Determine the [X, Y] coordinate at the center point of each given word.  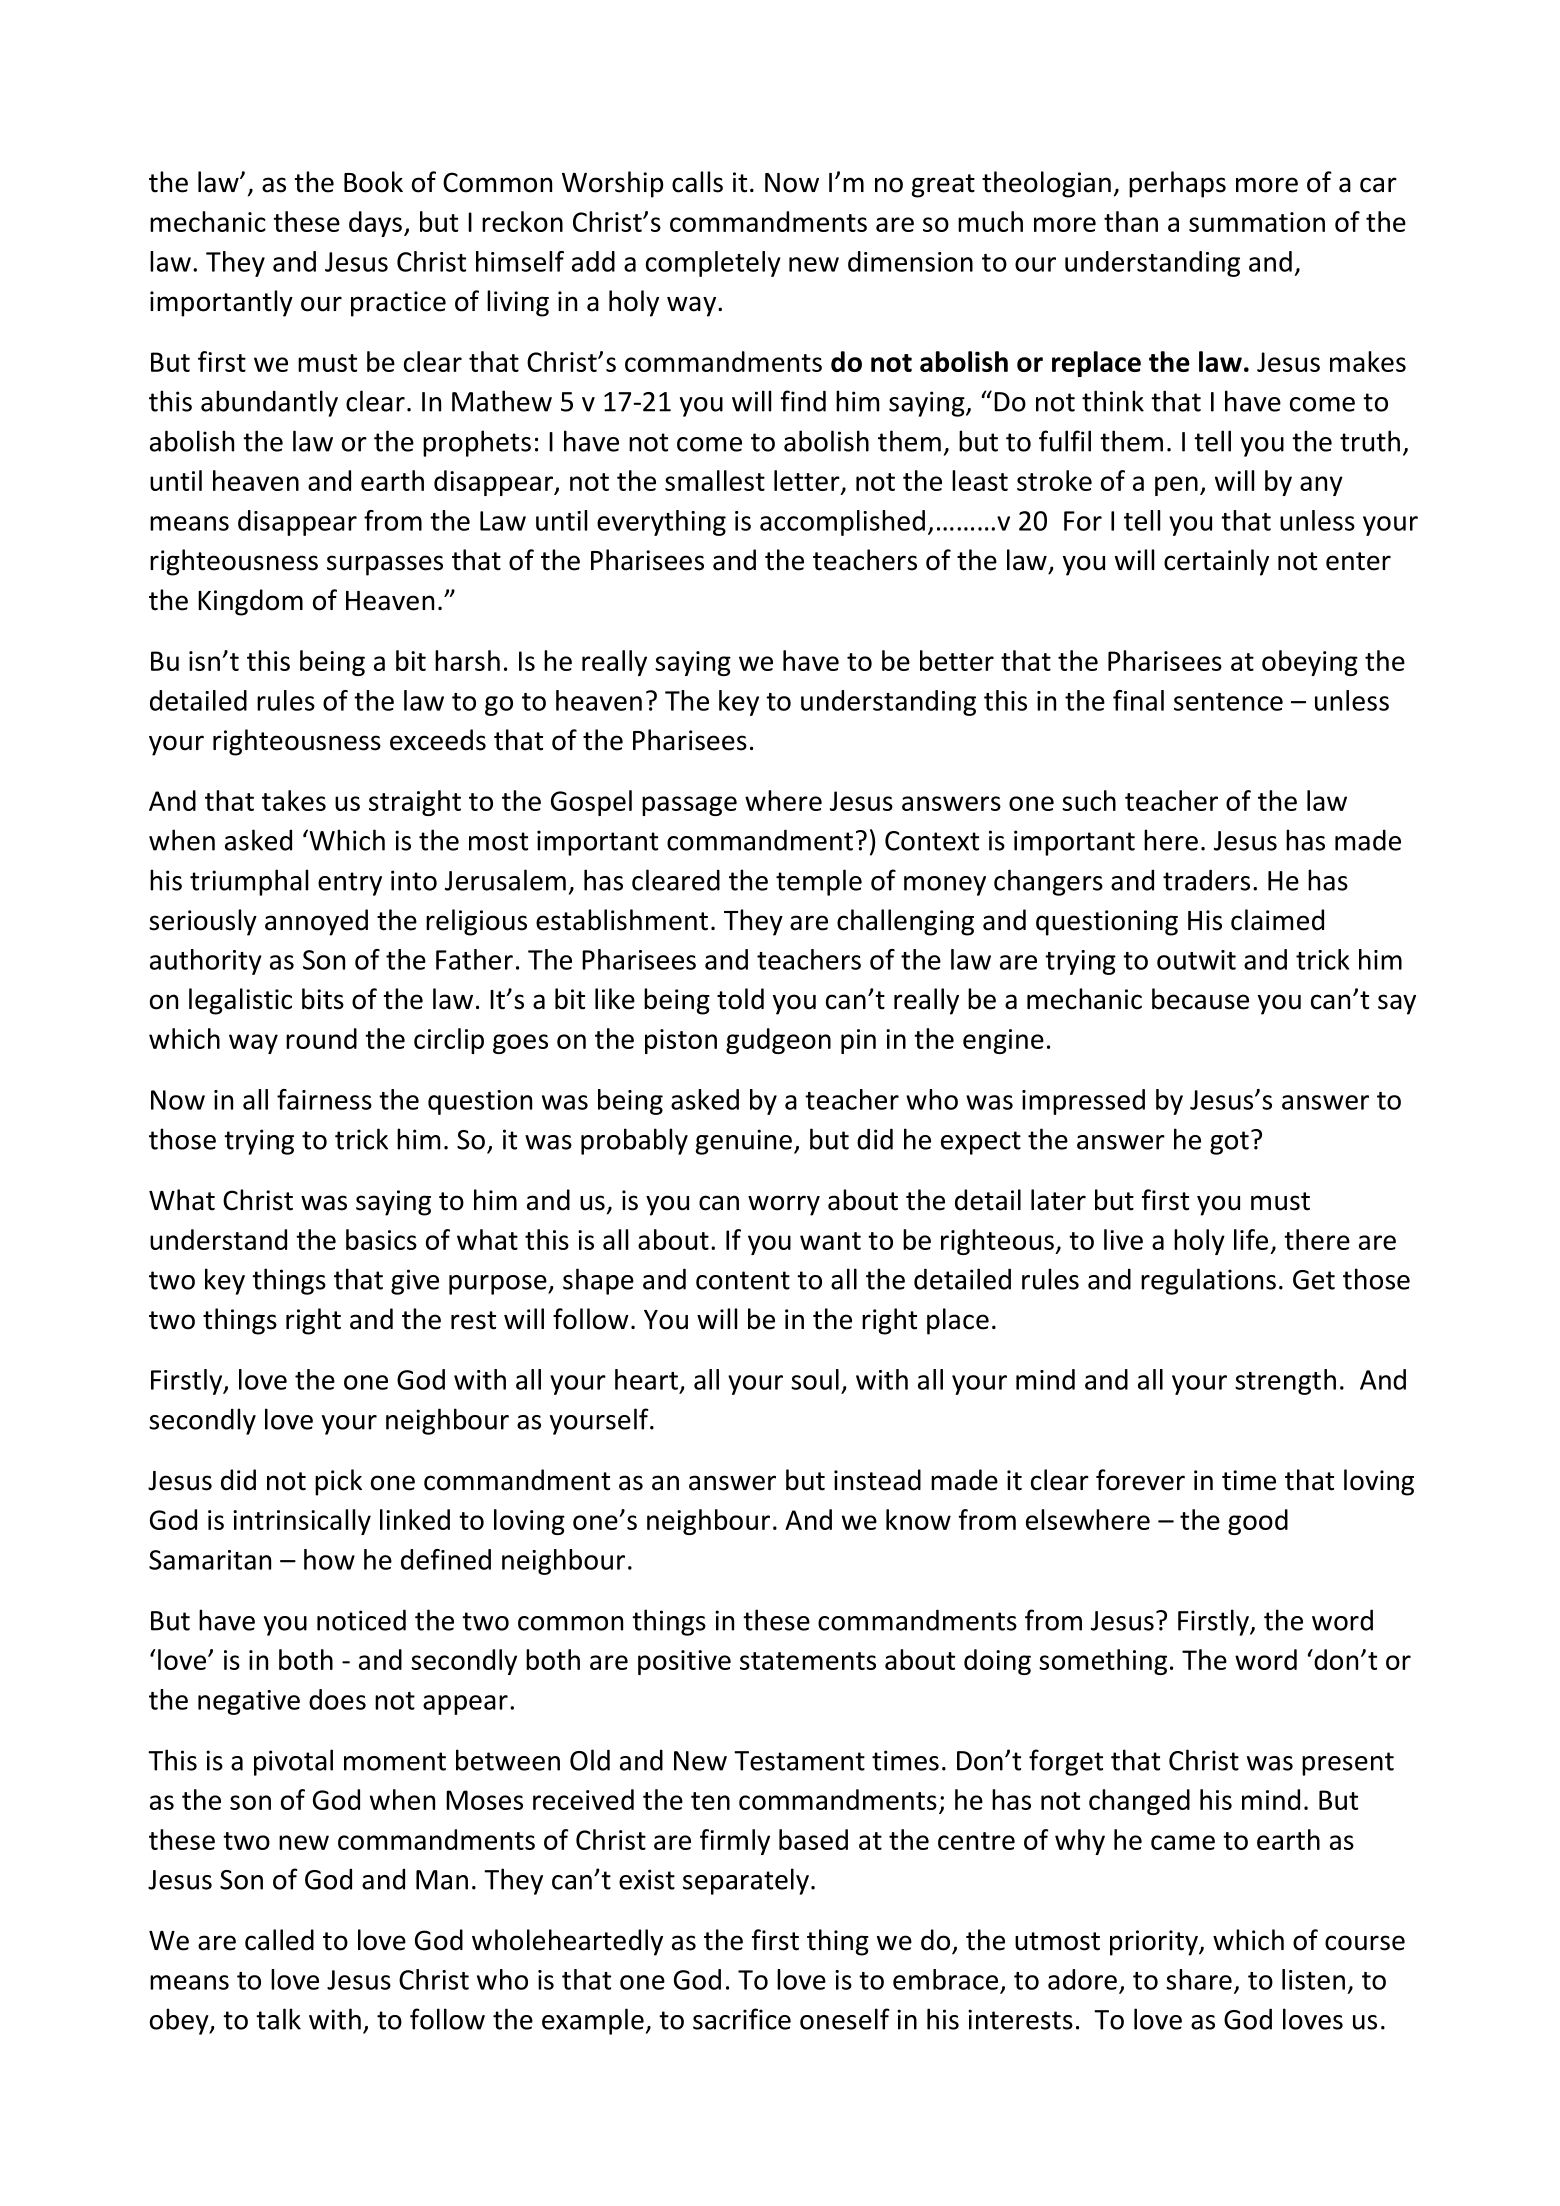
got [1229, 1143]
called [279, 1940]
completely [713, 264]
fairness [324, 1099]
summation [1257, 222]
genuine [744, 1142]
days [375, 224]
